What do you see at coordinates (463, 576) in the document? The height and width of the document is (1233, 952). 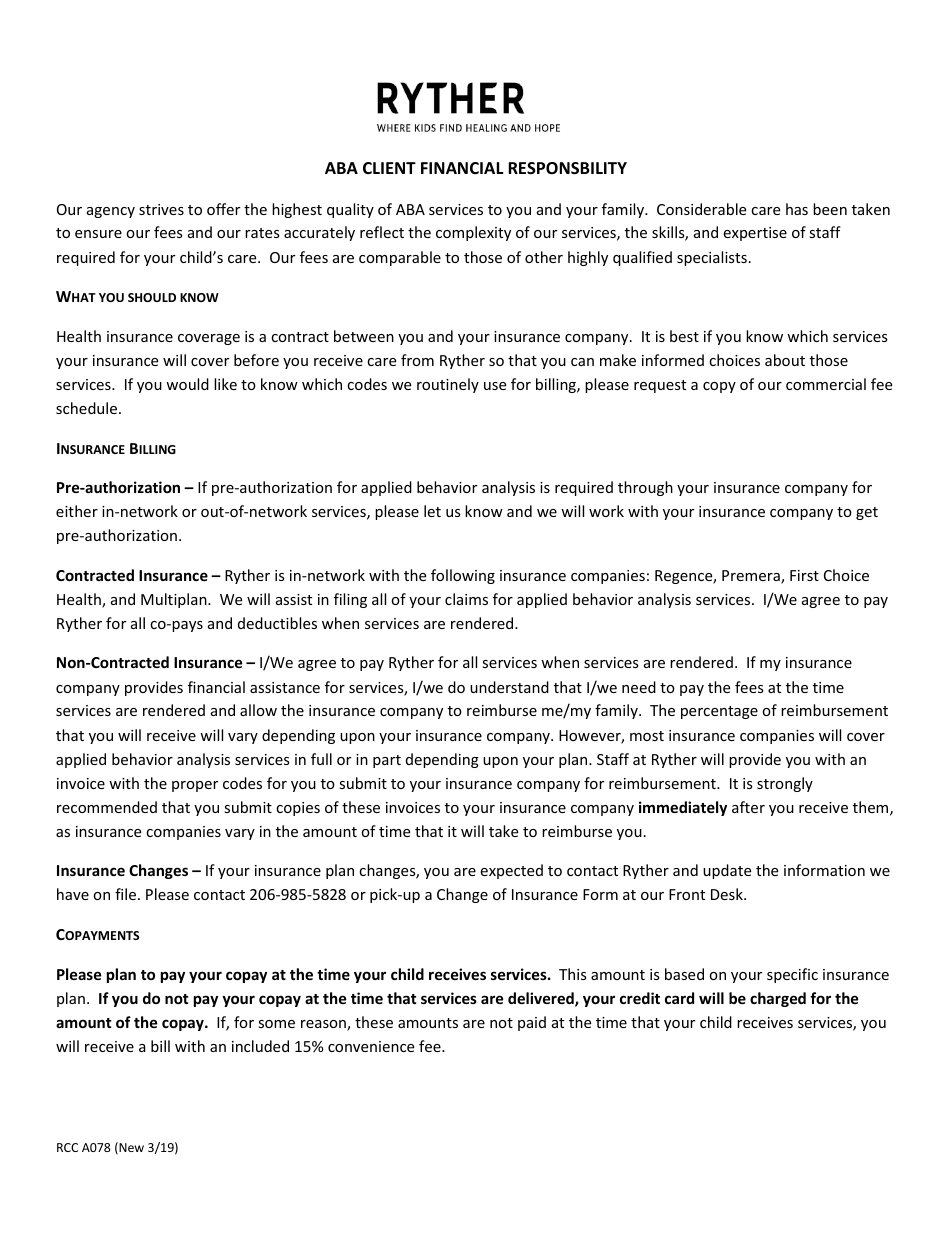 I see `following` at bounding box center [463, 576].
